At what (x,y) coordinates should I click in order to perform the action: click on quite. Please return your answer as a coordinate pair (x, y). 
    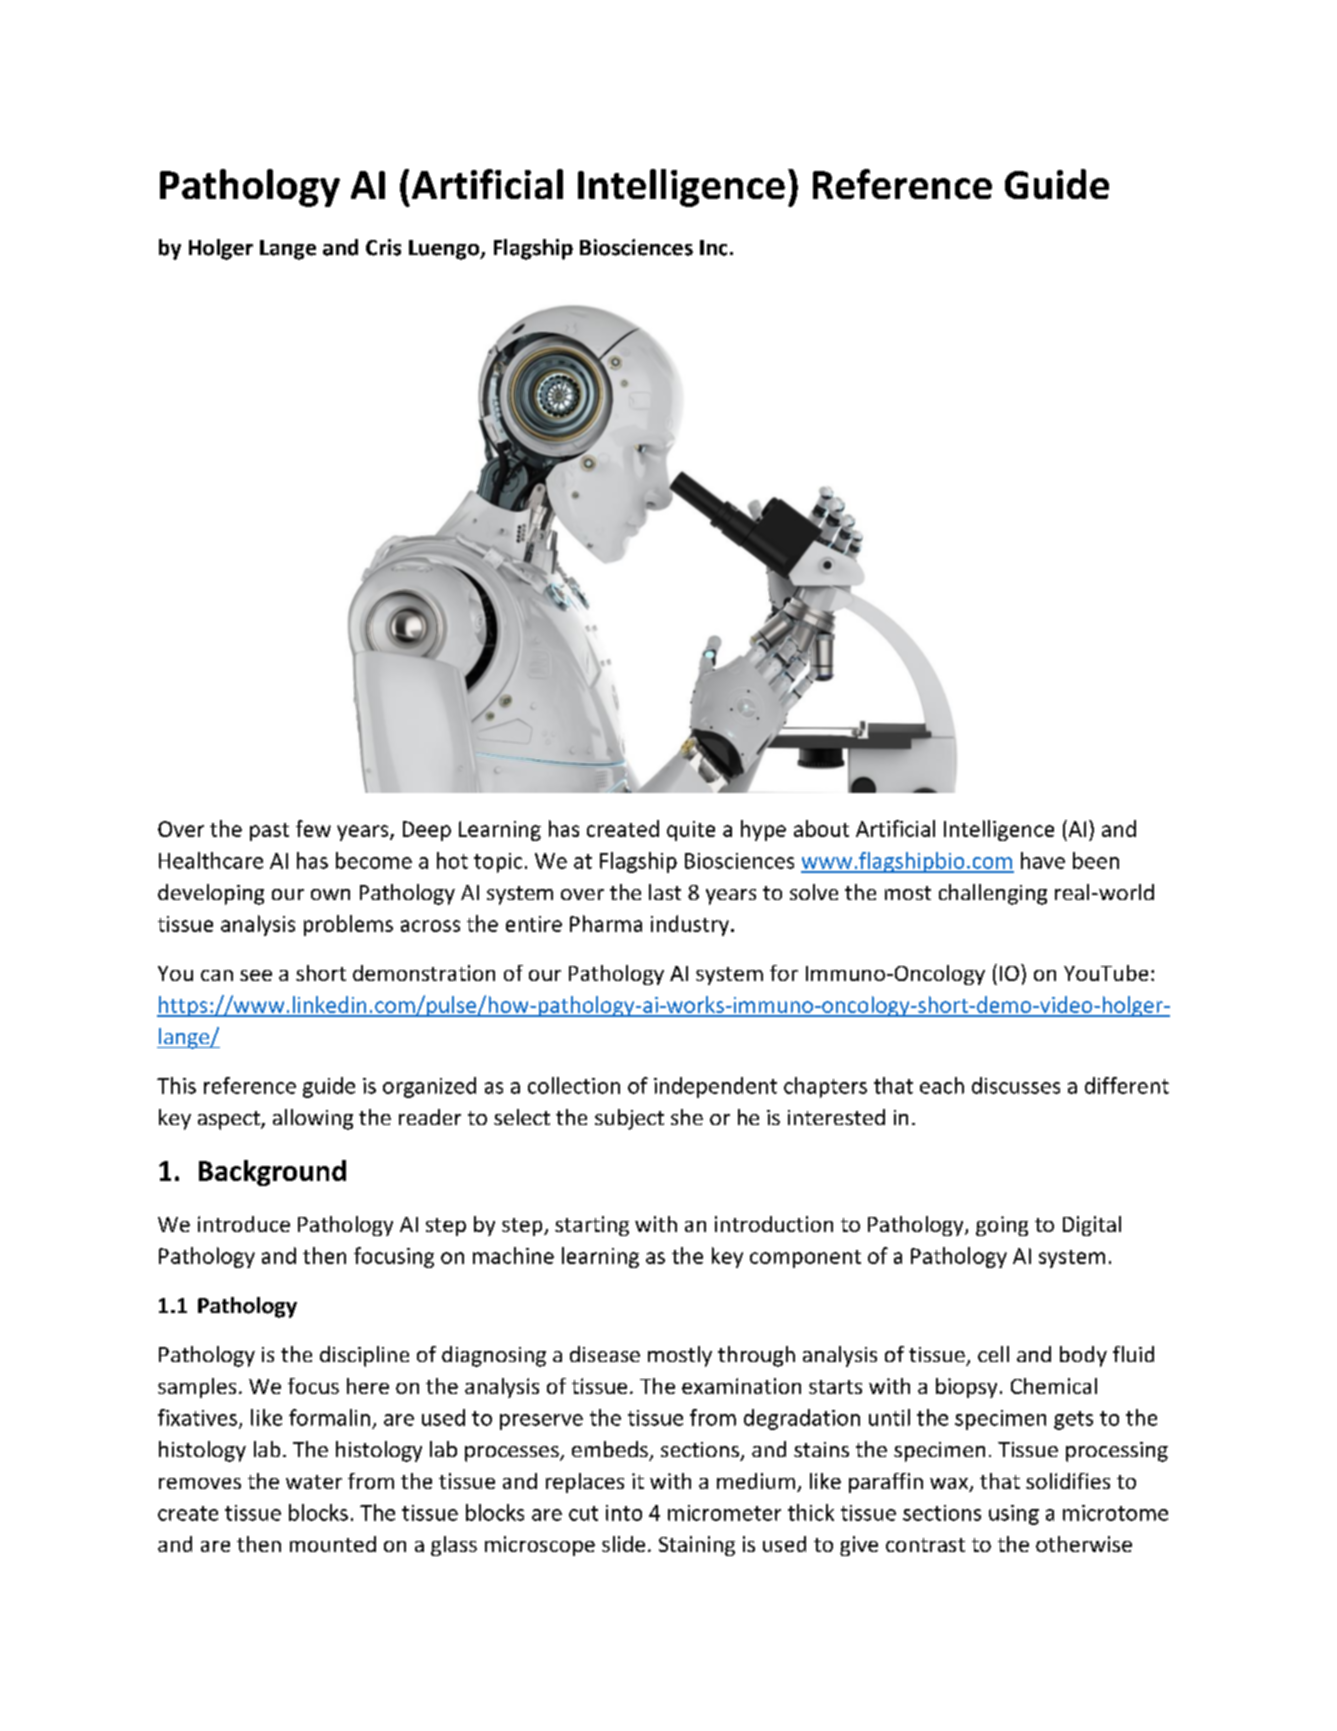
    Looking at the image, I should click on (691, 831).
